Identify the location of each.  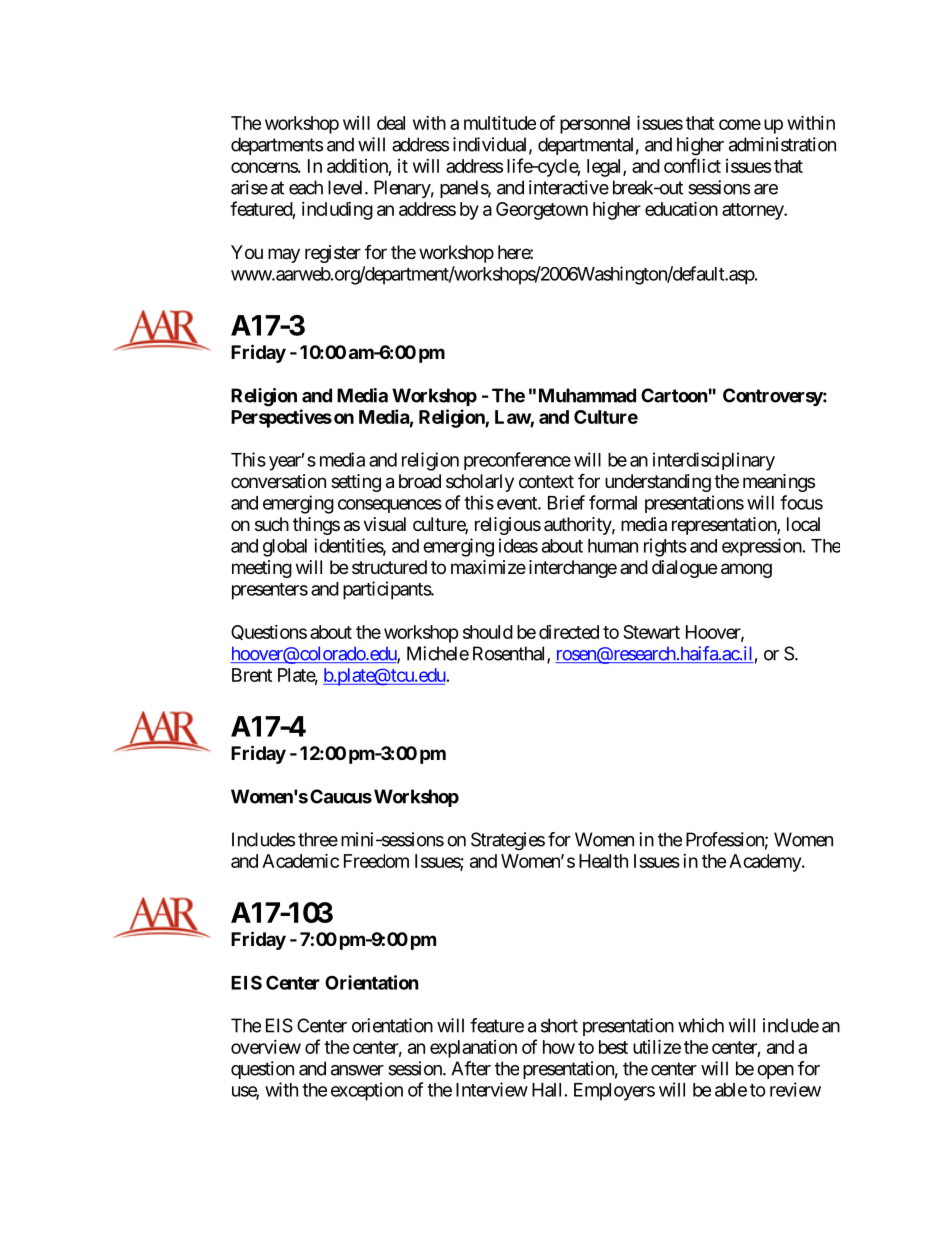
(306, 187).
